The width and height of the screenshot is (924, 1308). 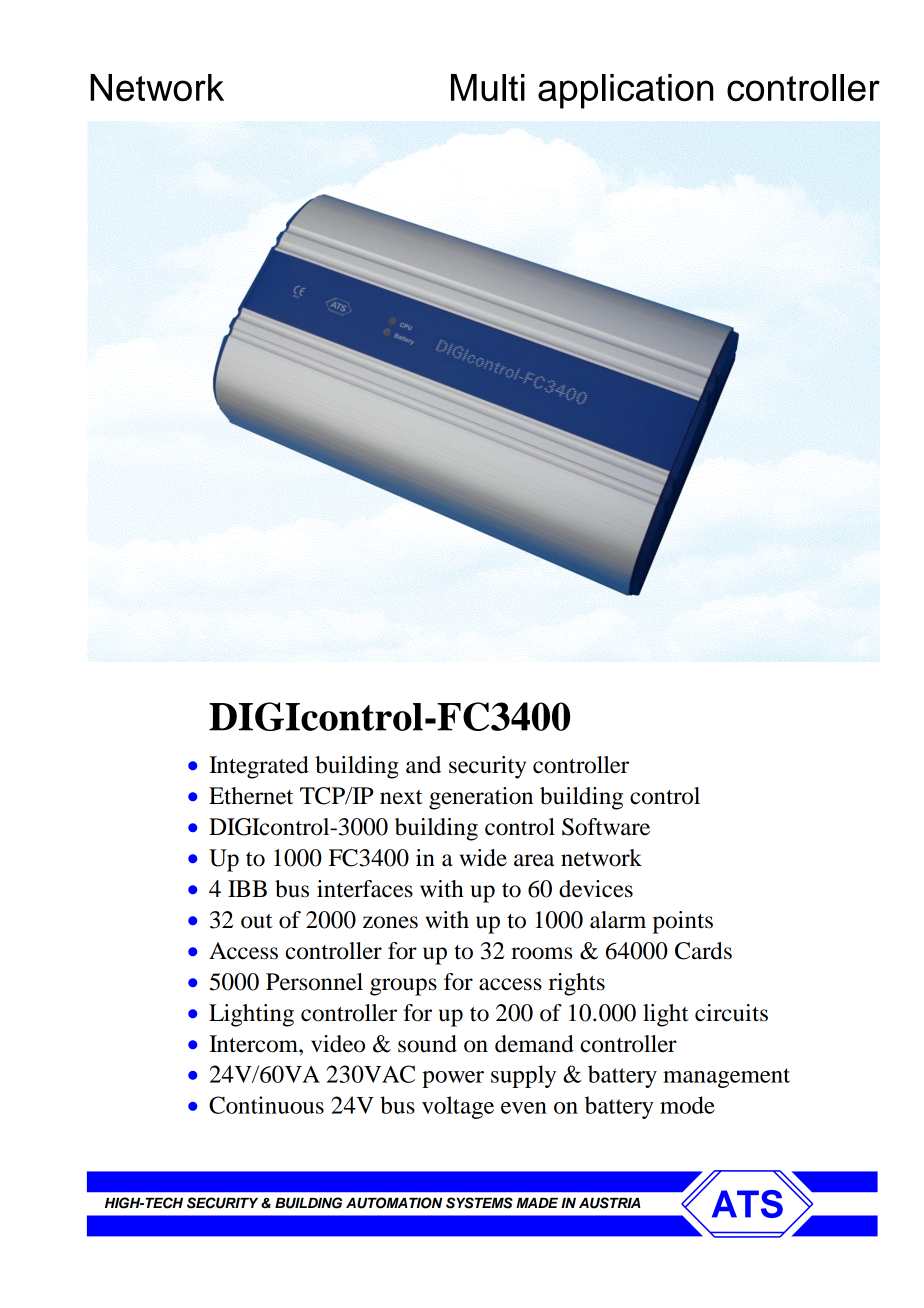 What do you see at coordinates (483, 858) in the screenshot?
I see `wide` at bounding box center [483, 858].
